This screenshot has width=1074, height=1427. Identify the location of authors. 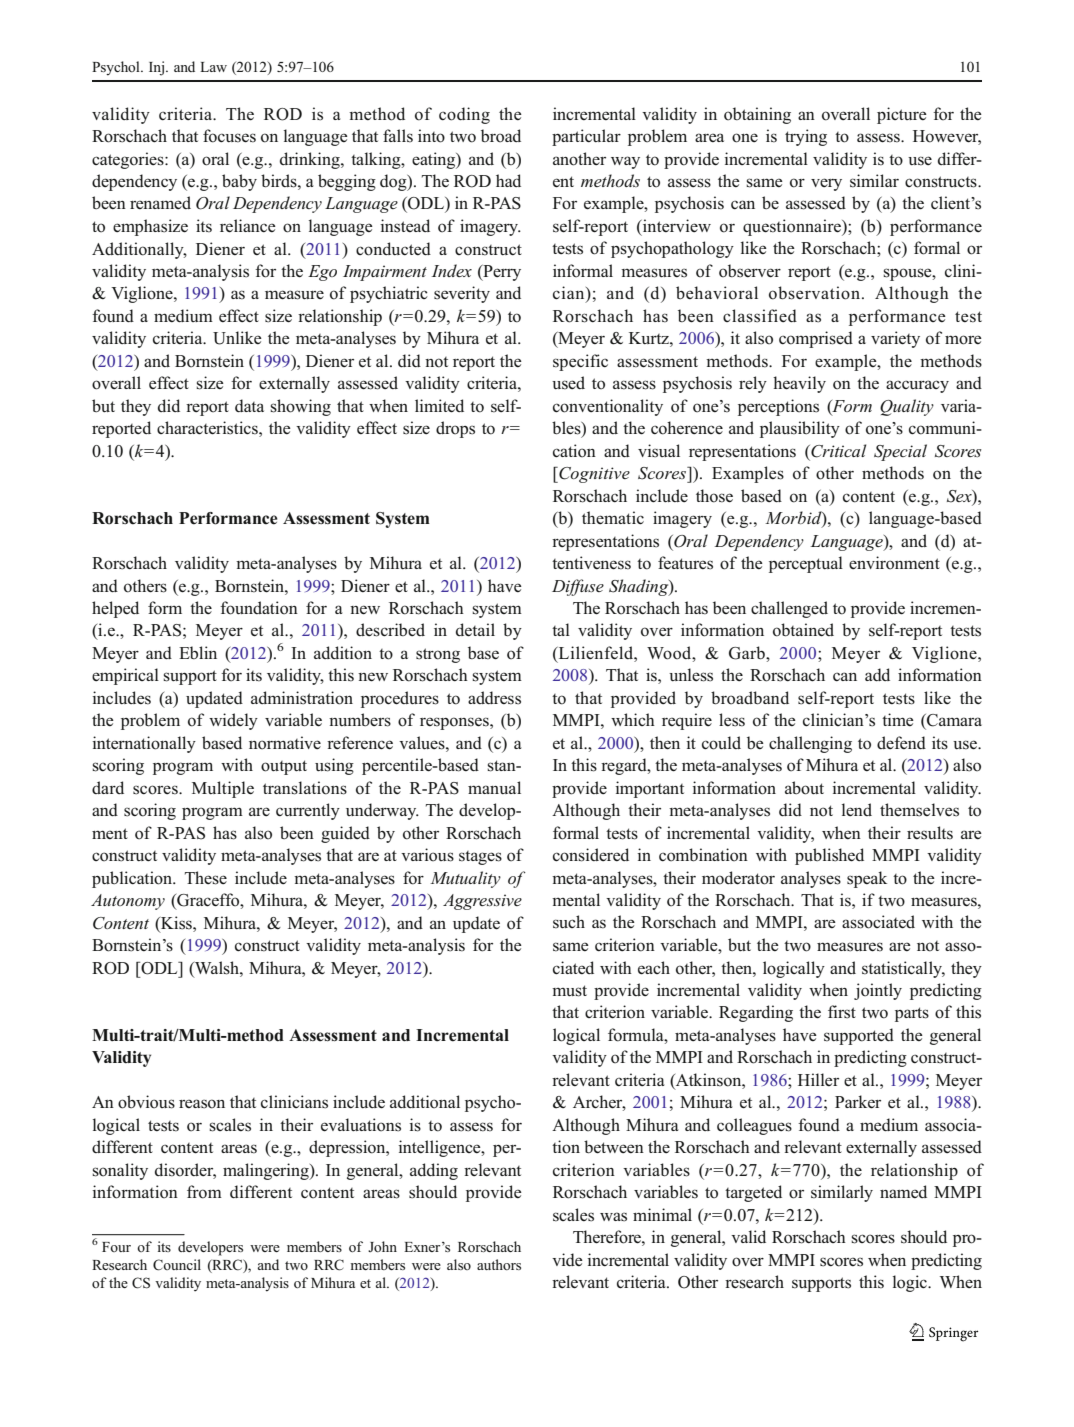
(499, 1264).
